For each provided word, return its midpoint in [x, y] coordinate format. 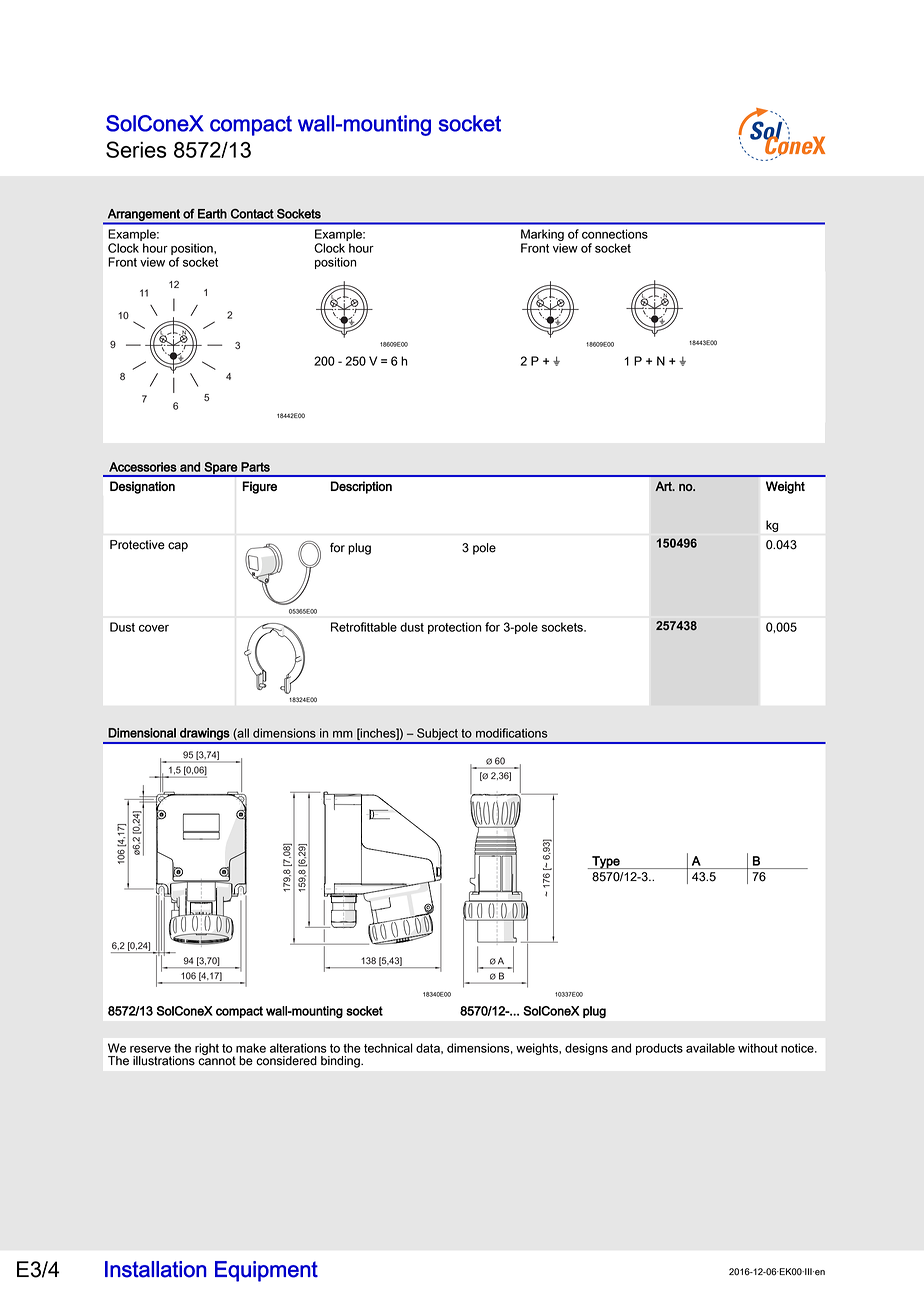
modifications [512, 733]
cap [178, 547]
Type [606, 862]
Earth [212, 214]
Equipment [266, 1271]
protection [455, 628]
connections [615, 234]
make [251, 1048]
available [710, 1048]
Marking [542, 235]
